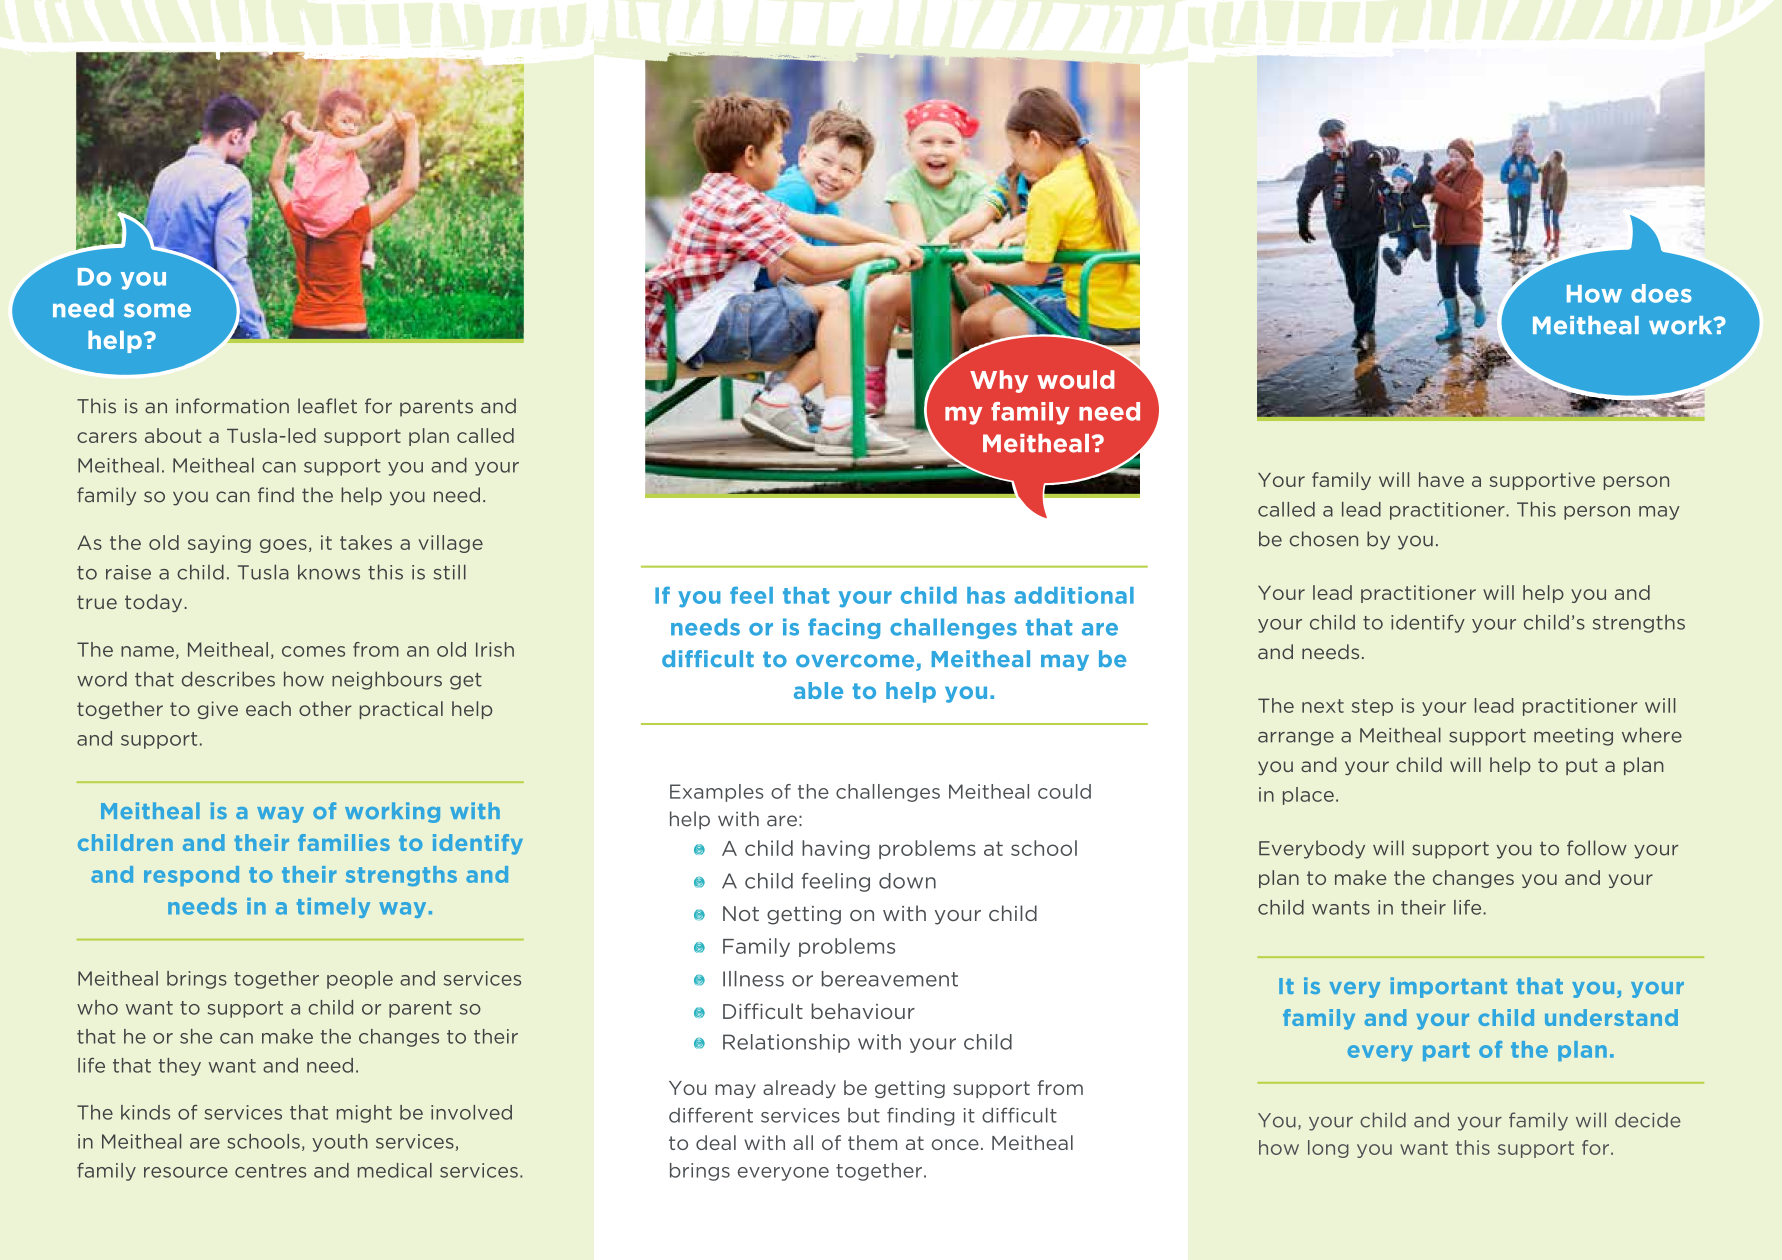 Image resolution: width=1782 pixels, height=1260 pixels. Describe the element at coordinates (157, 310) in the screenshot. I see `some` at that location.
